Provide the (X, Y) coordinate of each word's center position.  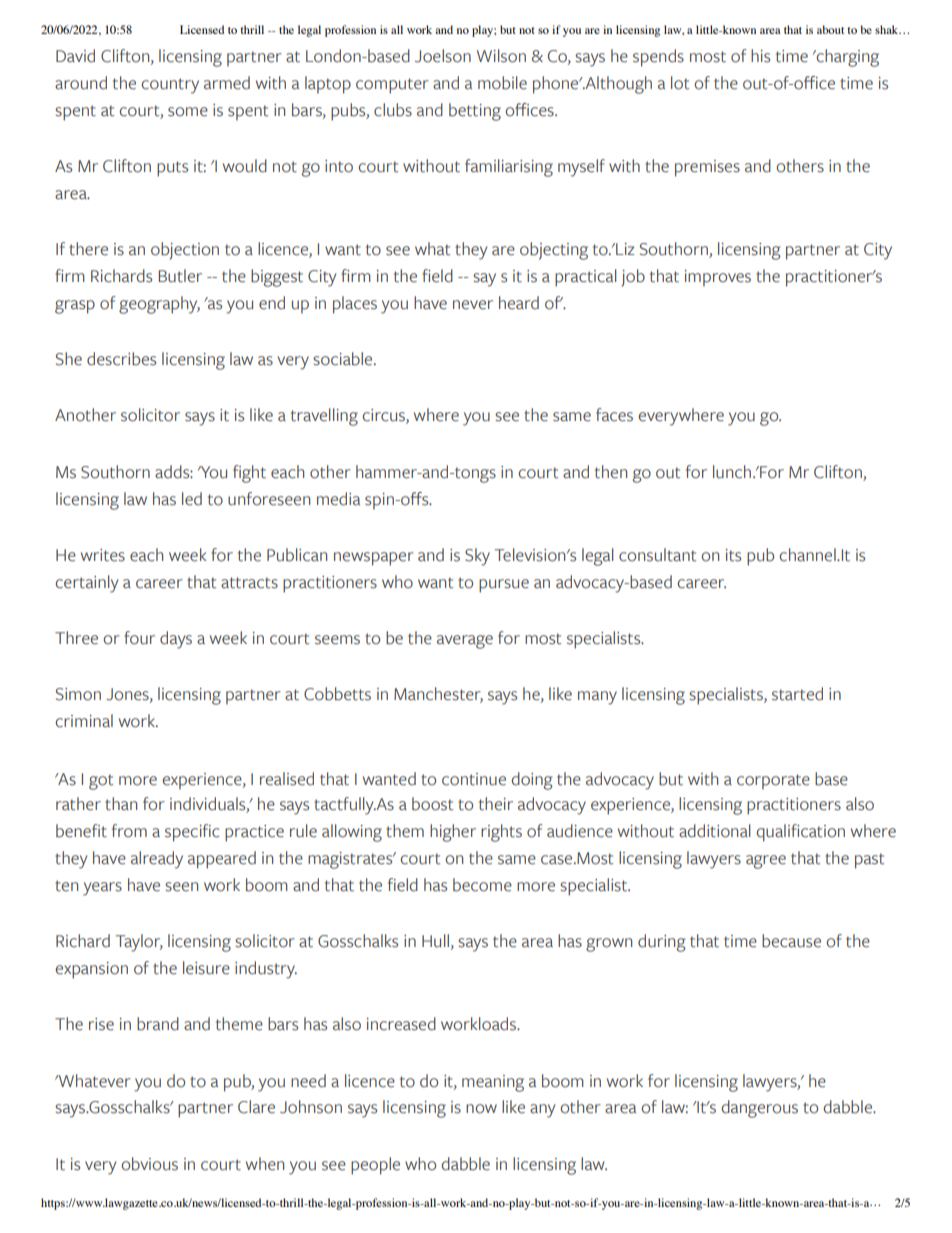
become (482, 885)
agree (766, 862)
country (170, 86)
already (157, 860)
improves (718, 278)
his (760, 56)
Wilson (501, 56)
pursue (504, 586)
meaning (493, 1083)
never (473, 305)
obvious (149, 1164)
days (176, 640)
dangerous (759, 1109)
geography (159, 305)
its (733, 555)
